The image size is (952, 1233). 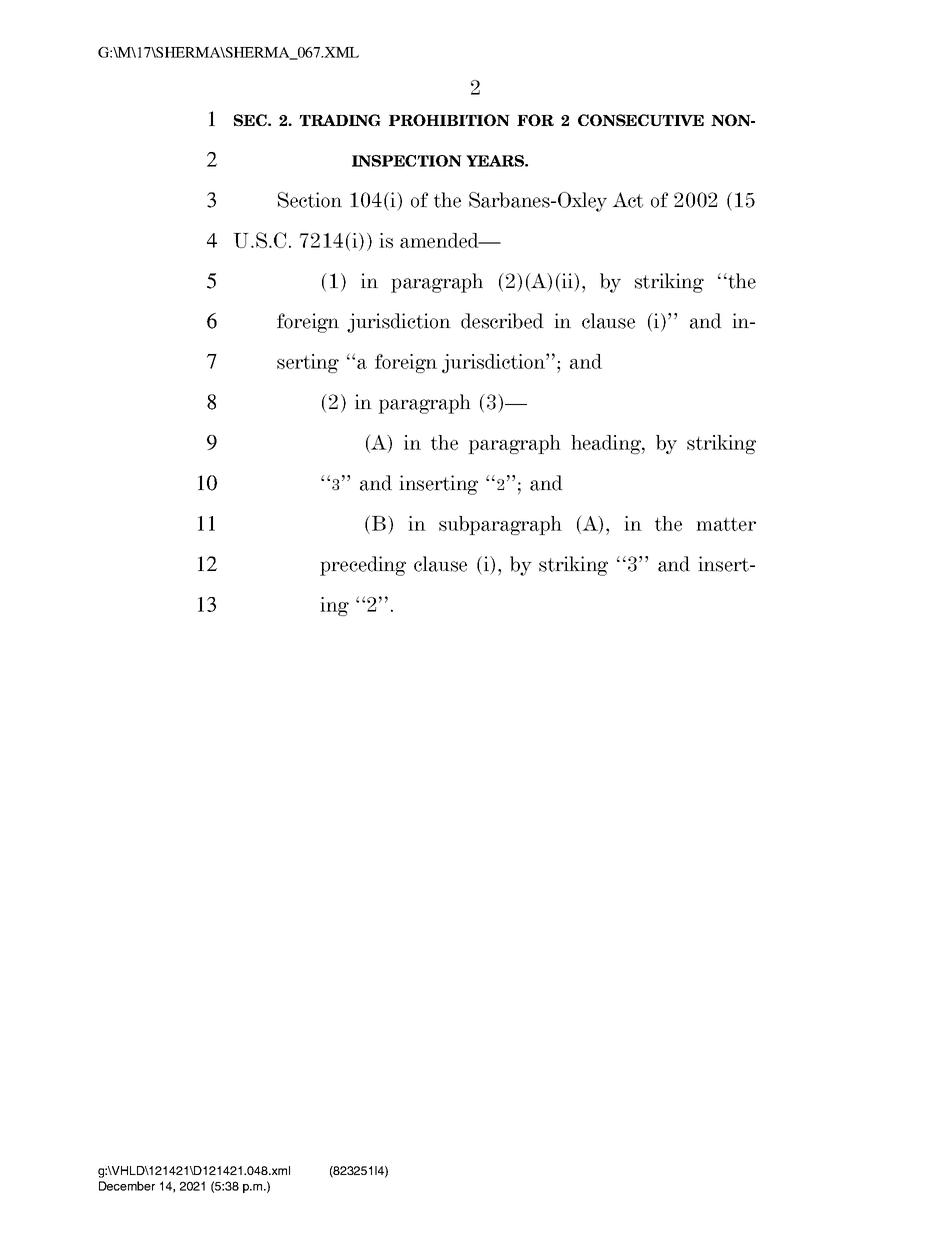 What do you see at coordinates (127, 1186) in the screenshot?
I see `December` at bounding box center [127, 1186].
